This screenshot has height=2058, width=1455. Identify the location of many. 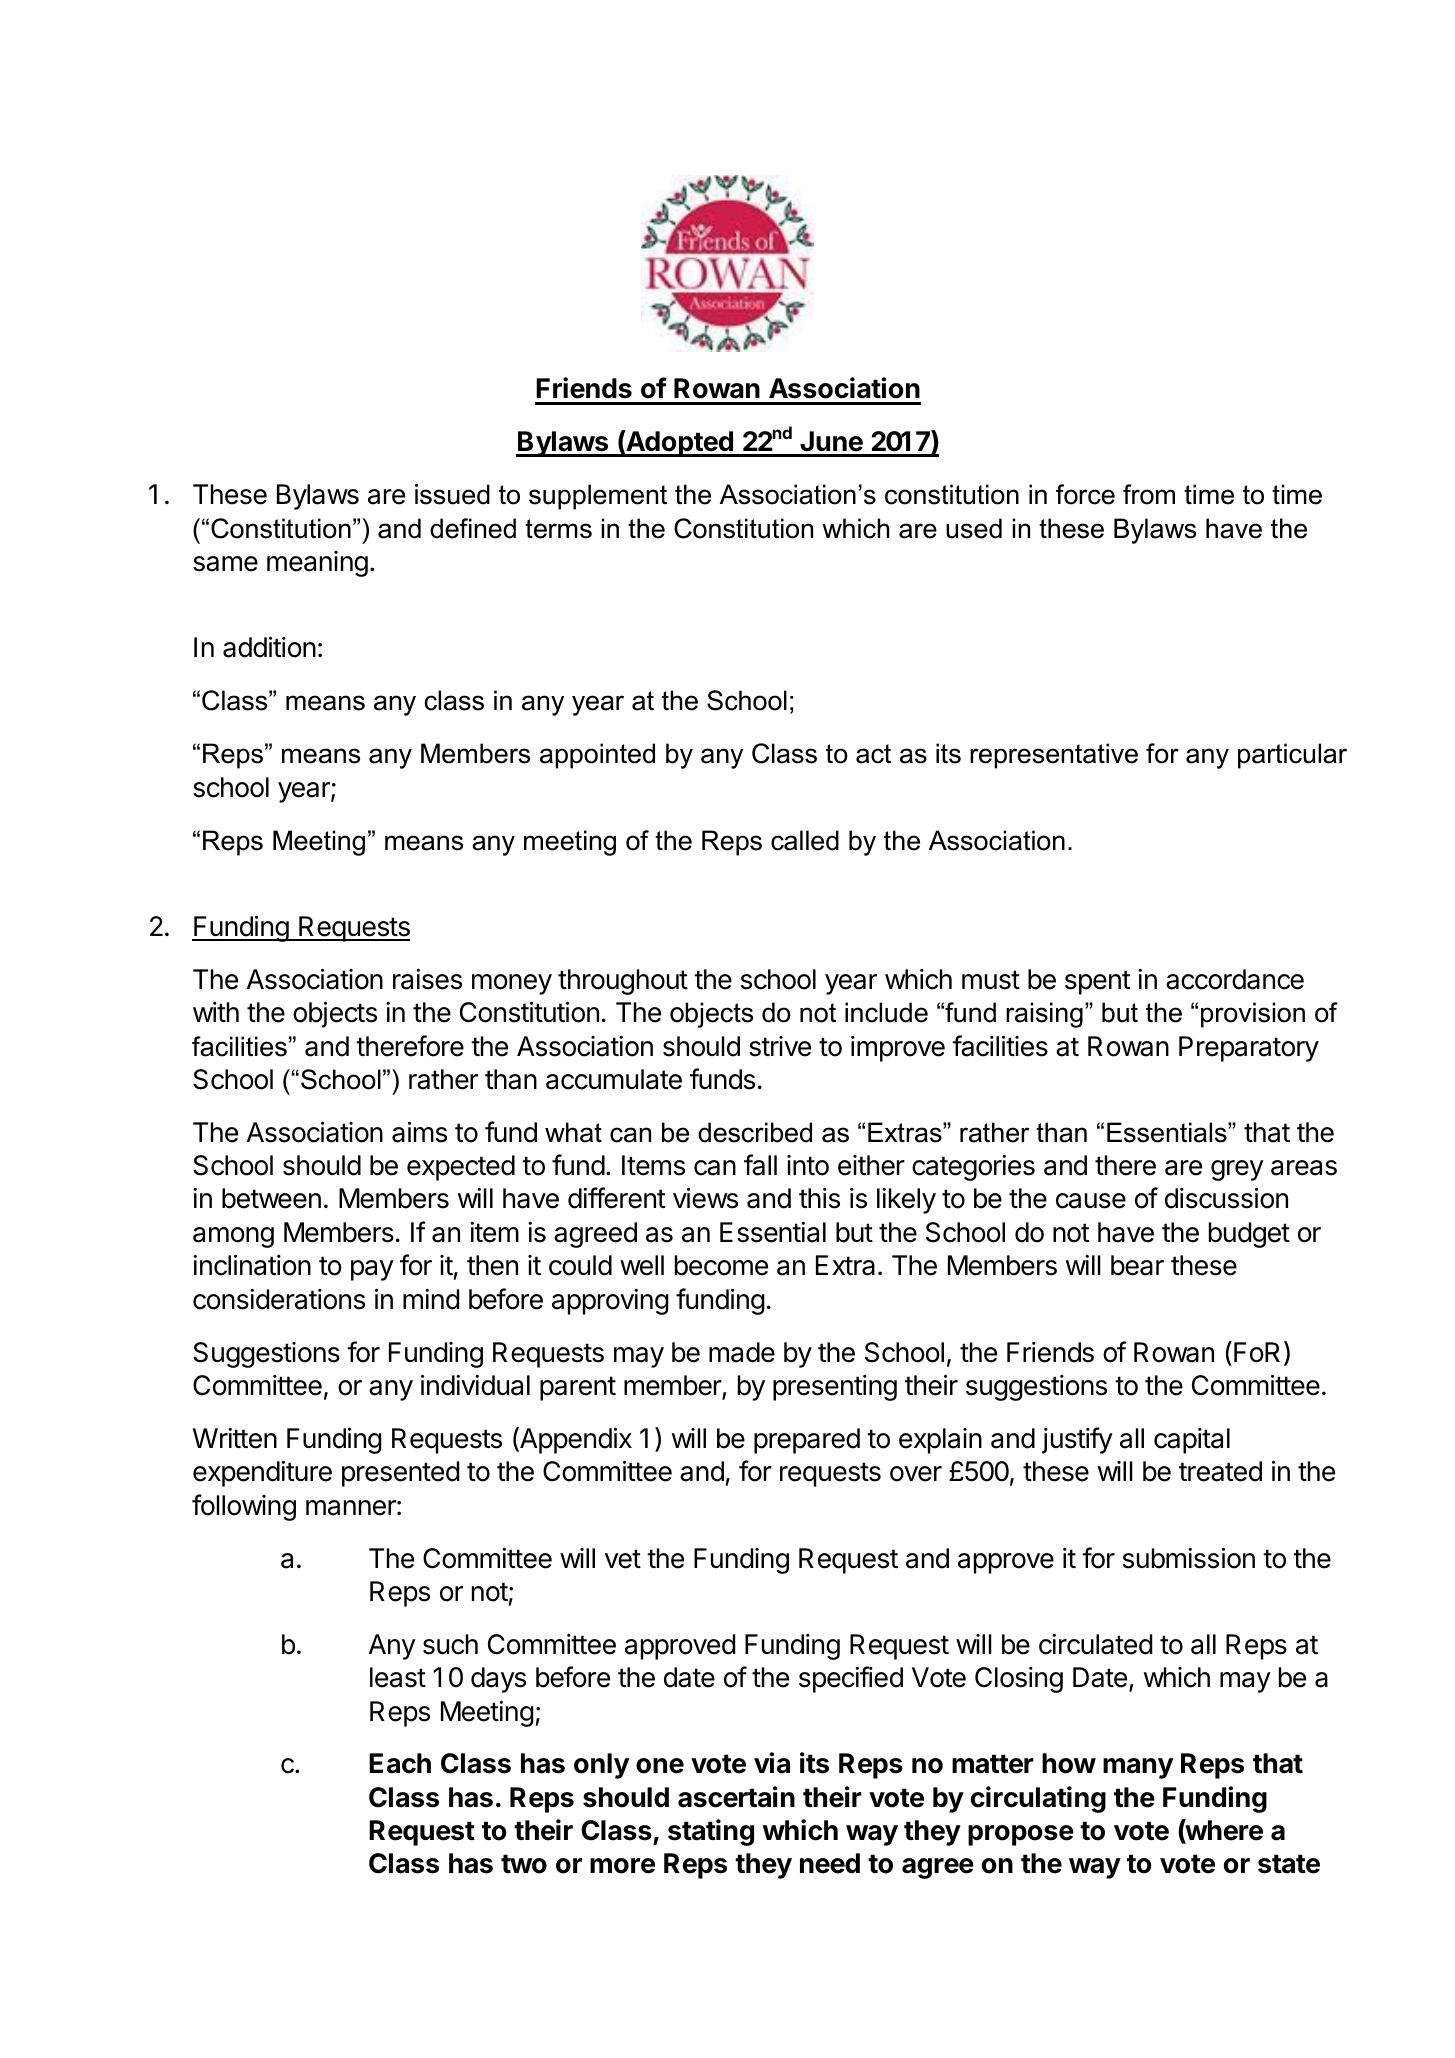
(1138, 1768).
